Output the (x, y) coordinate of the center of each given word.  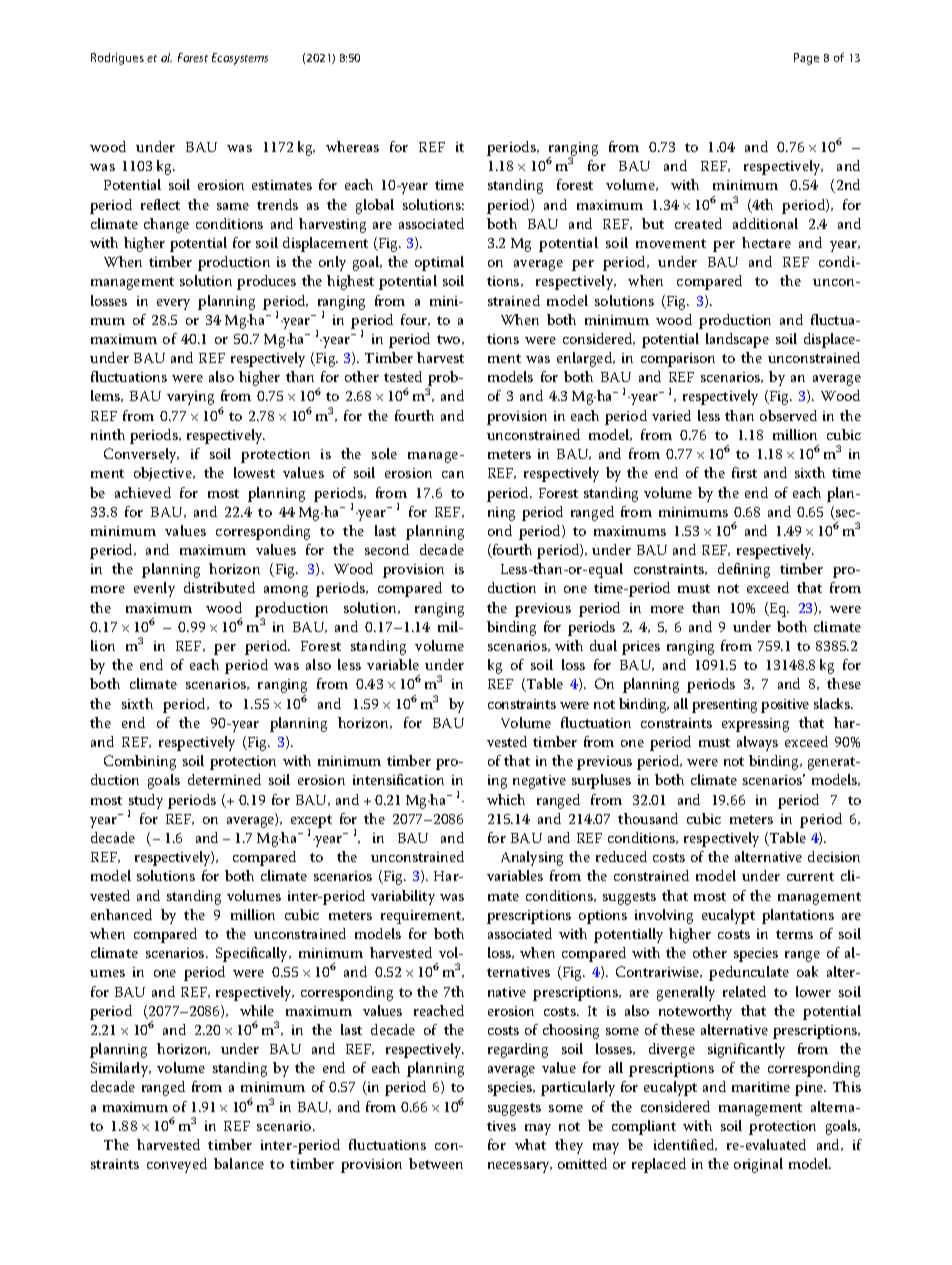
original (758, 1165)
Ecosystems (240, 59)
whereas (352, 146)
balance (239, 1163)
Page (806, 59)
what (530, 1144)
